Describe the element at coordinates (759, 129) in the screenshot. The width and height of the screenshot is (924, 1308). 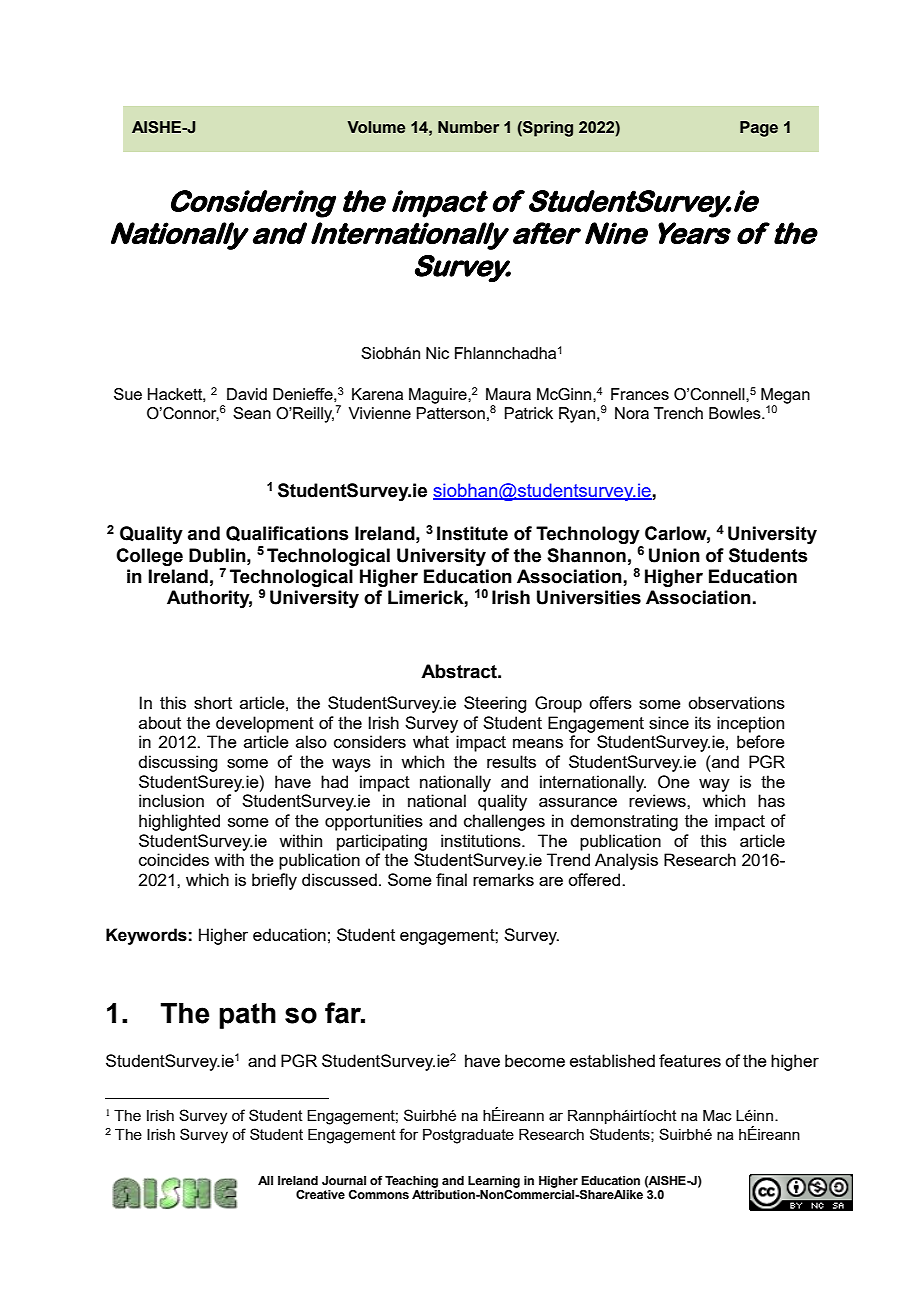
I see `Page` at that location.
